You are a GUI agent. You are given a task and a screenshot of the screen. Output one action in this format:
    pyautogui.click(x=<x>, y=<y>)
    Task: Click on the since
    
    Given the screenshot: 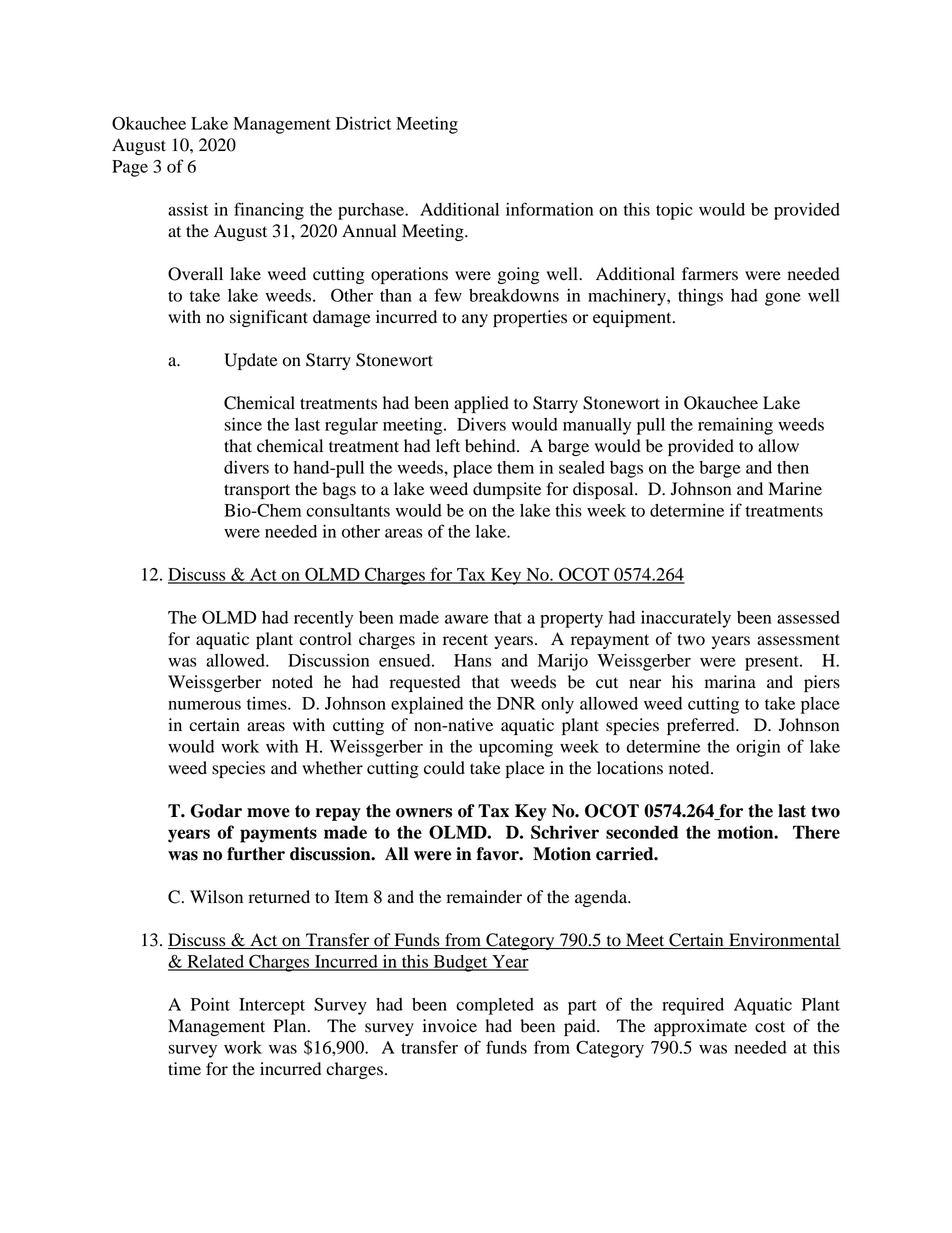 What is the action you would take?
    pyautogui.click(x=243, y=424)
